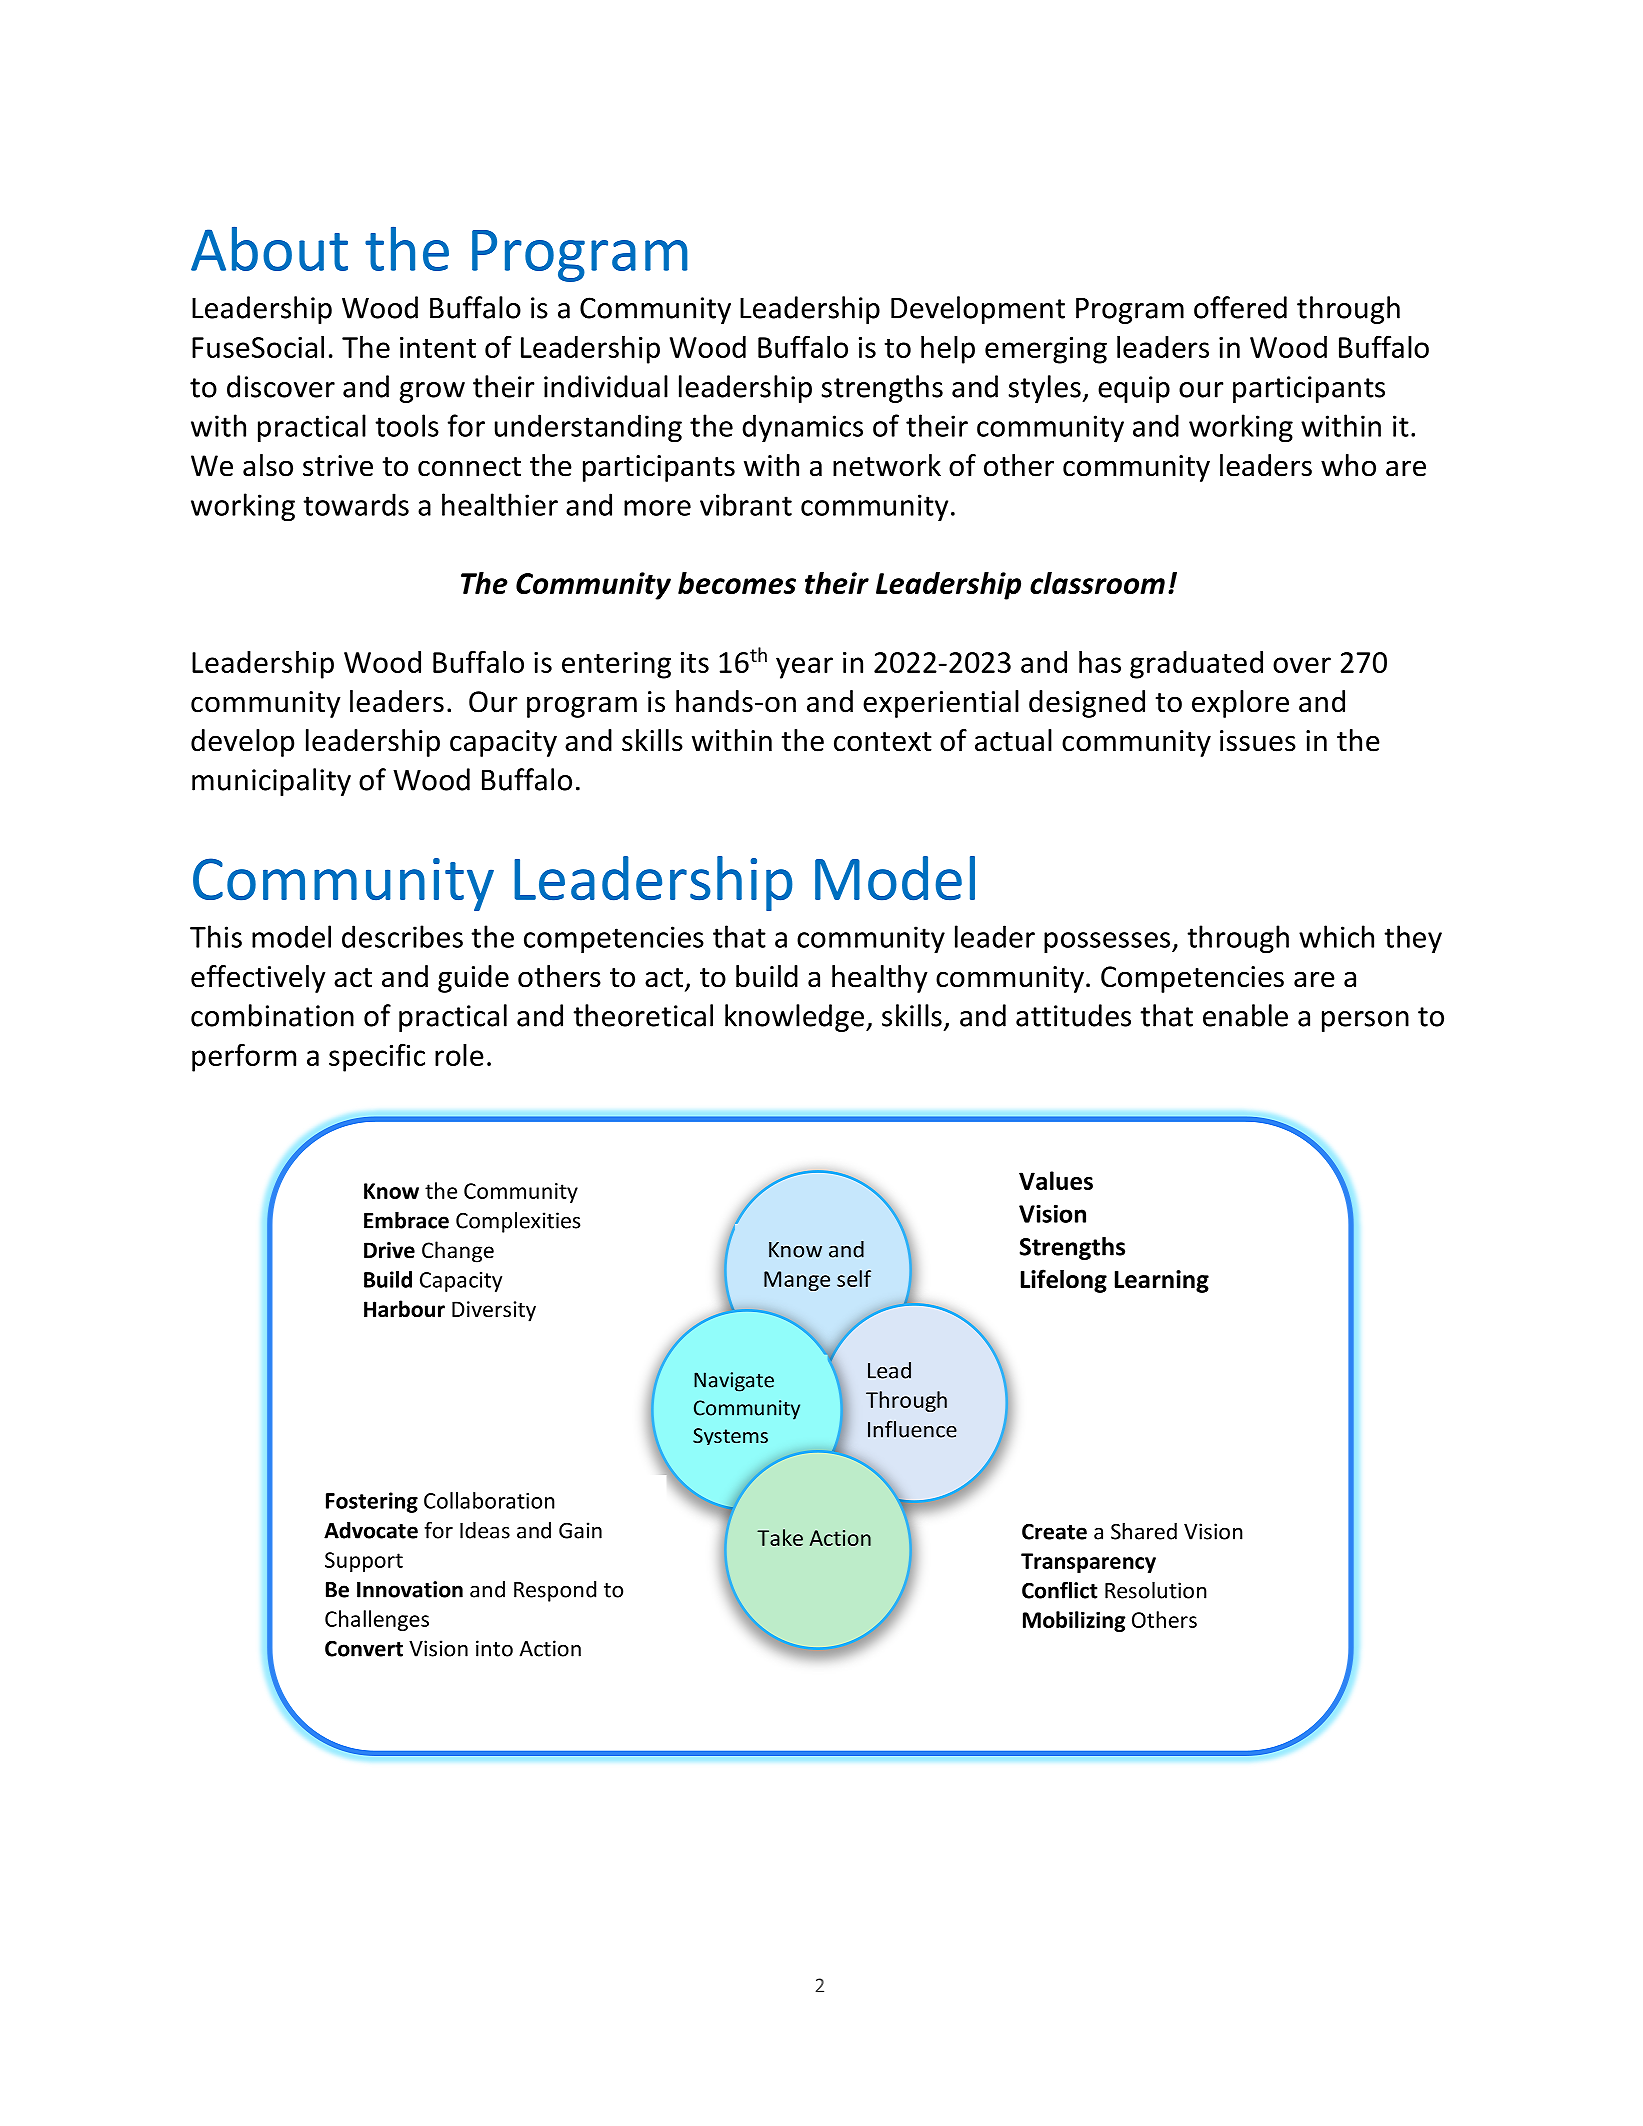 The height and width of the screenshot is (2126, 1643). I want to click on help, so click(948, 350).
